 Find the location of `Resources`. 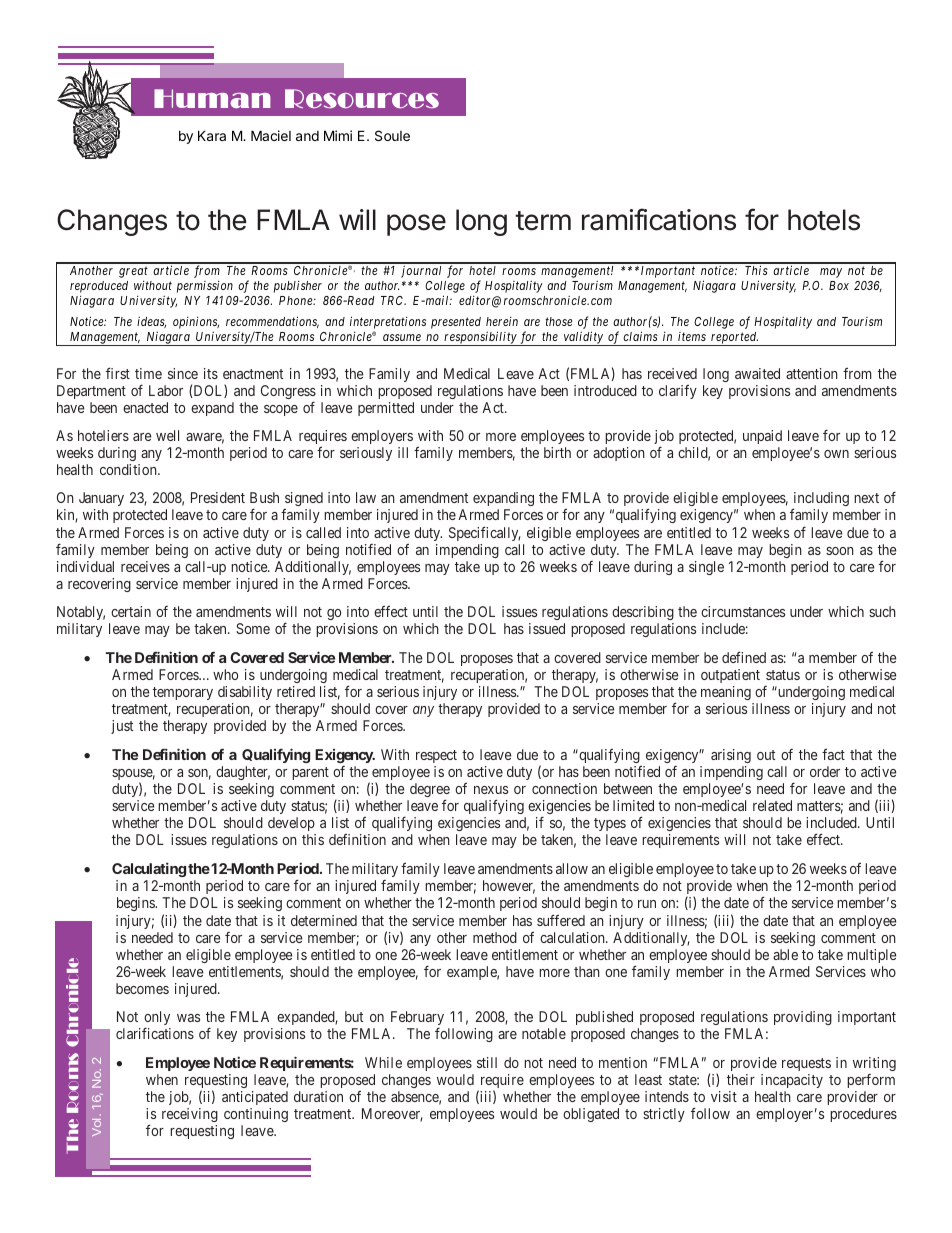

Resources is located at coordinates (362, 98).
